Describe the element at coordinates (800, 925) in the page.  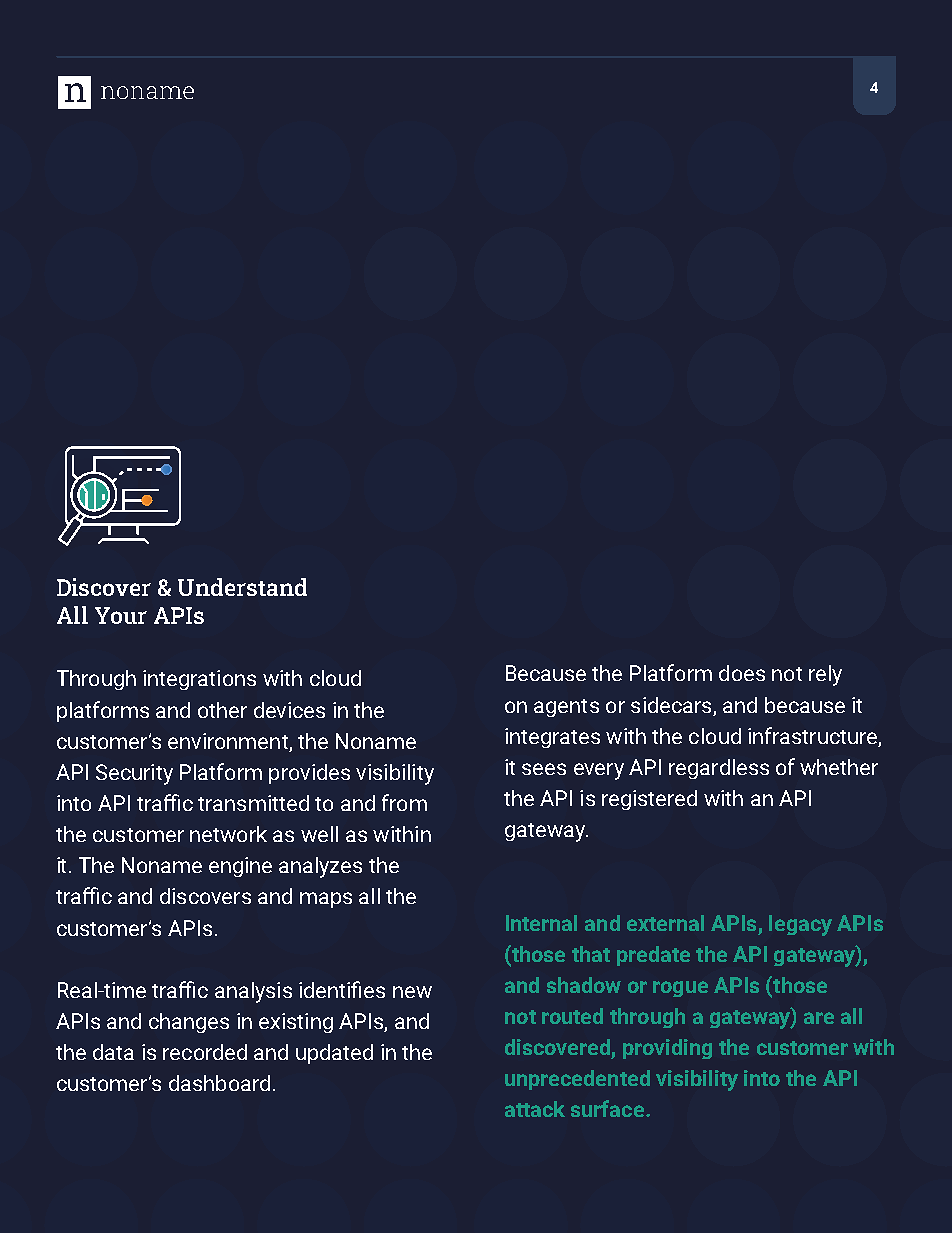
I see `legacy` at that location.
